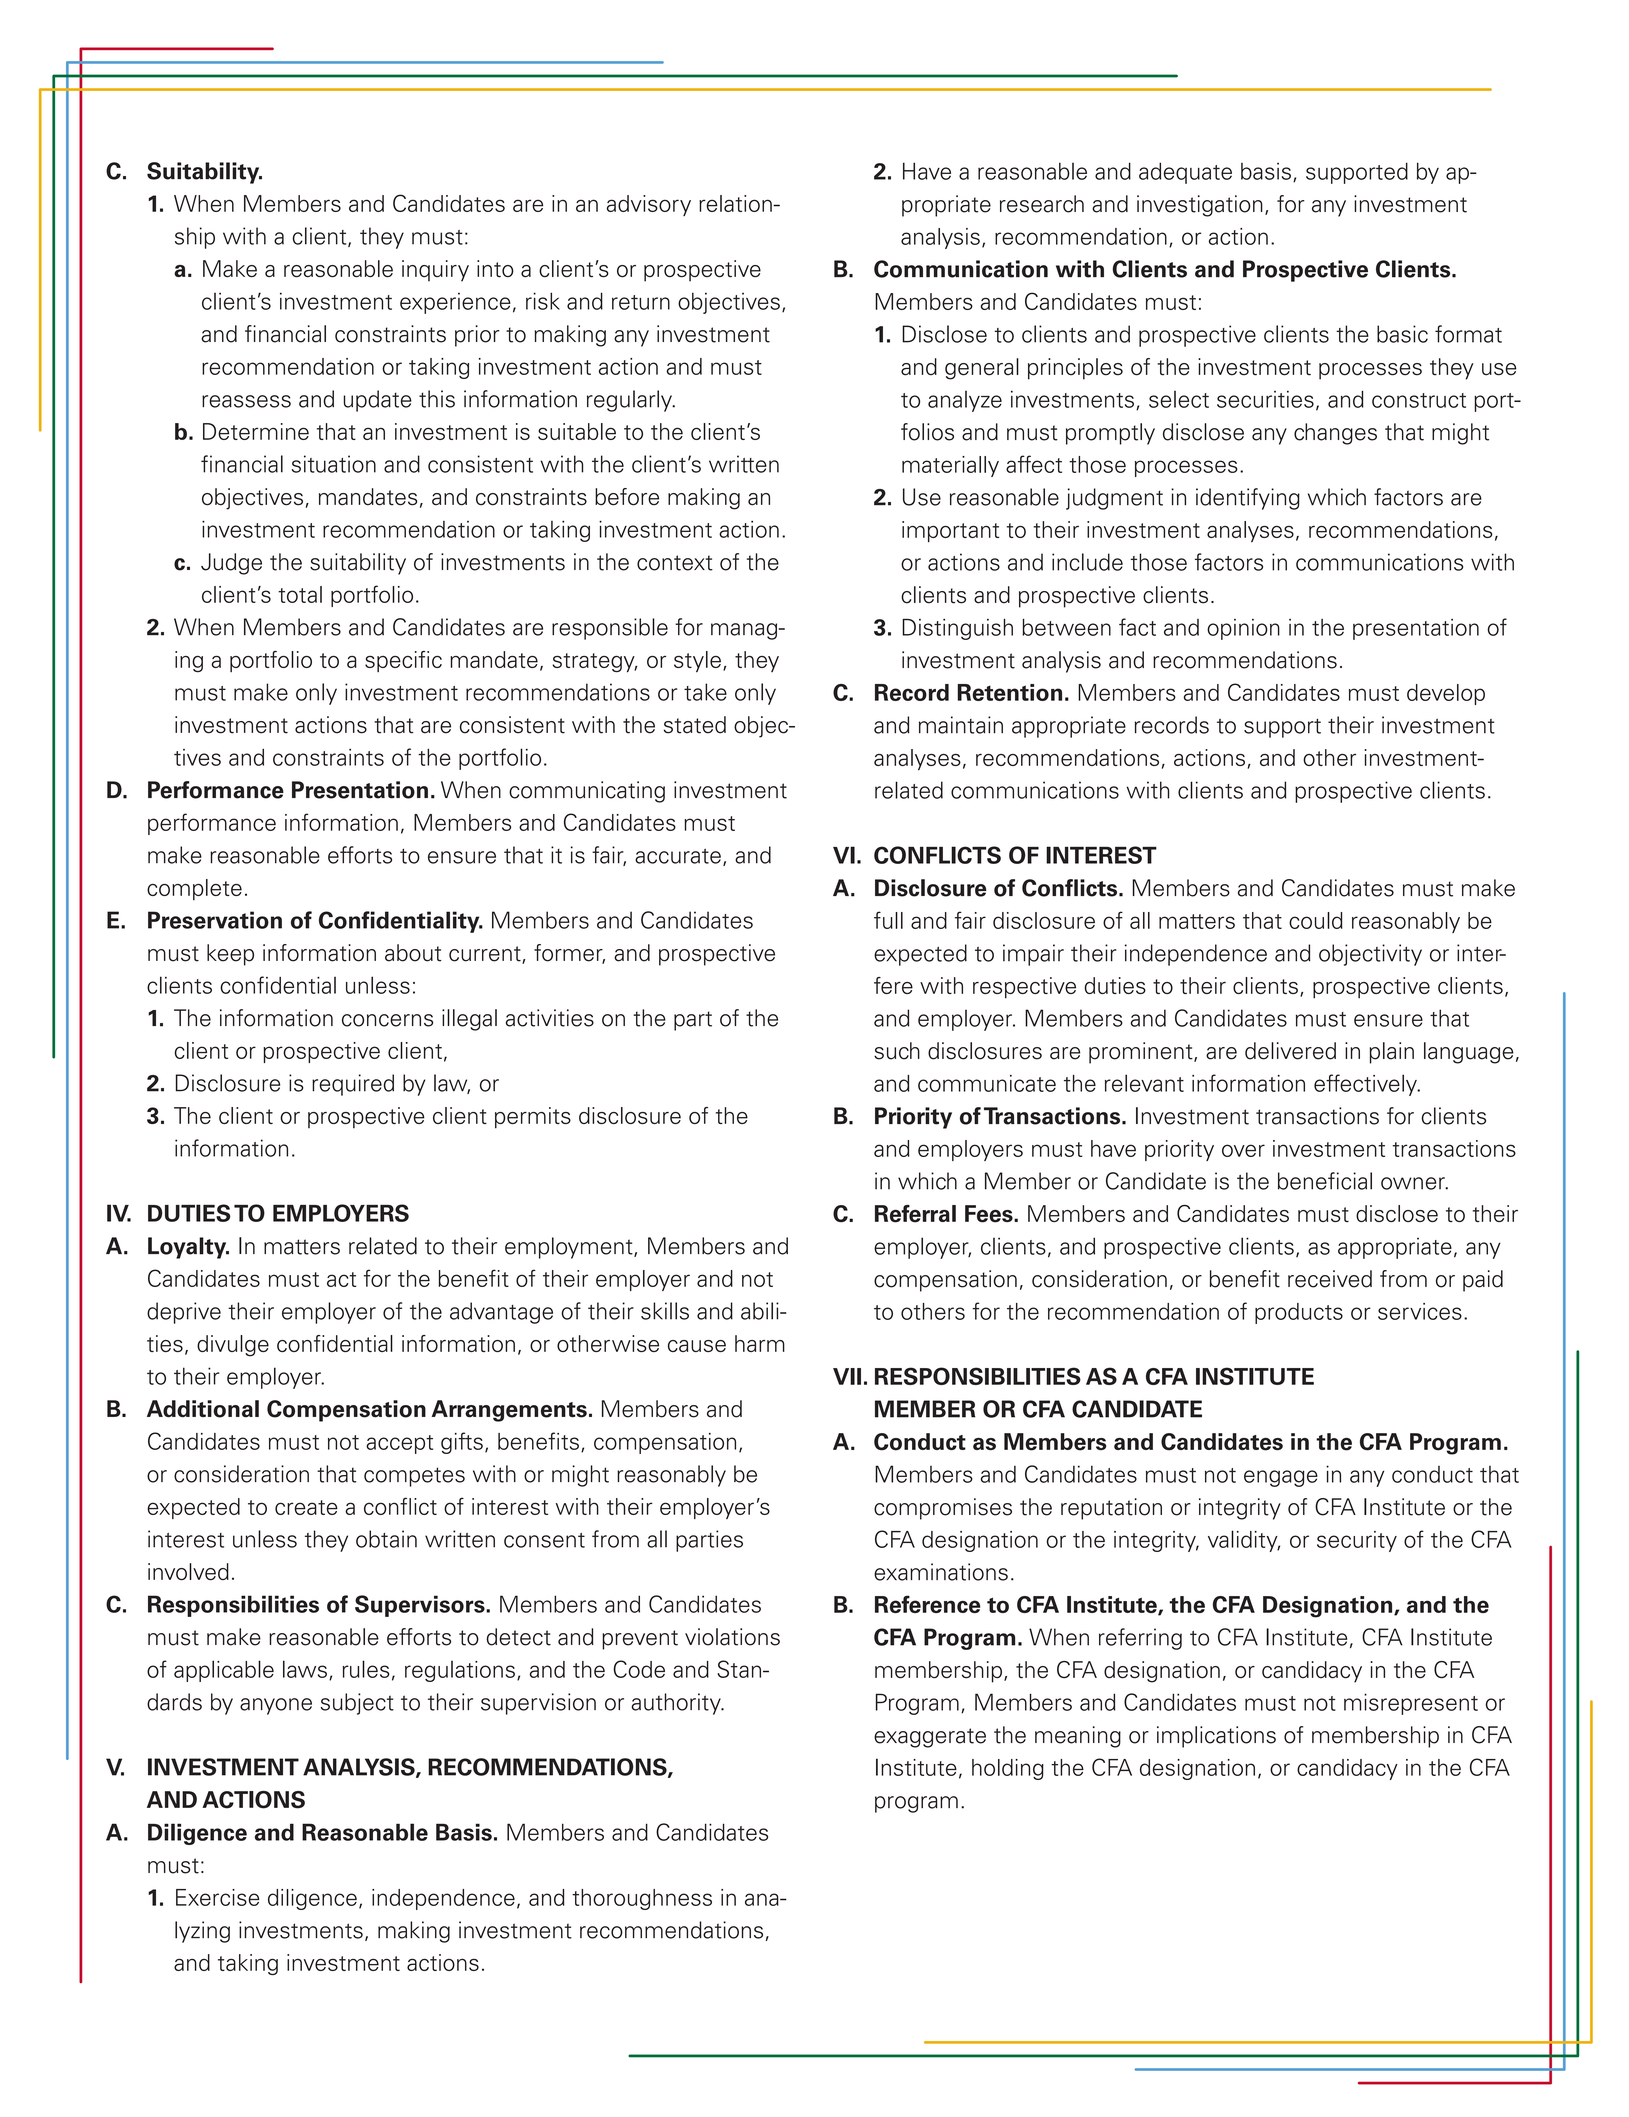 The height and width of the screenshot is (2117, 1629). What do you see at coordinates (649, 205) in the screenshot?
I see `advisory` at bounding box center [649, 205].
